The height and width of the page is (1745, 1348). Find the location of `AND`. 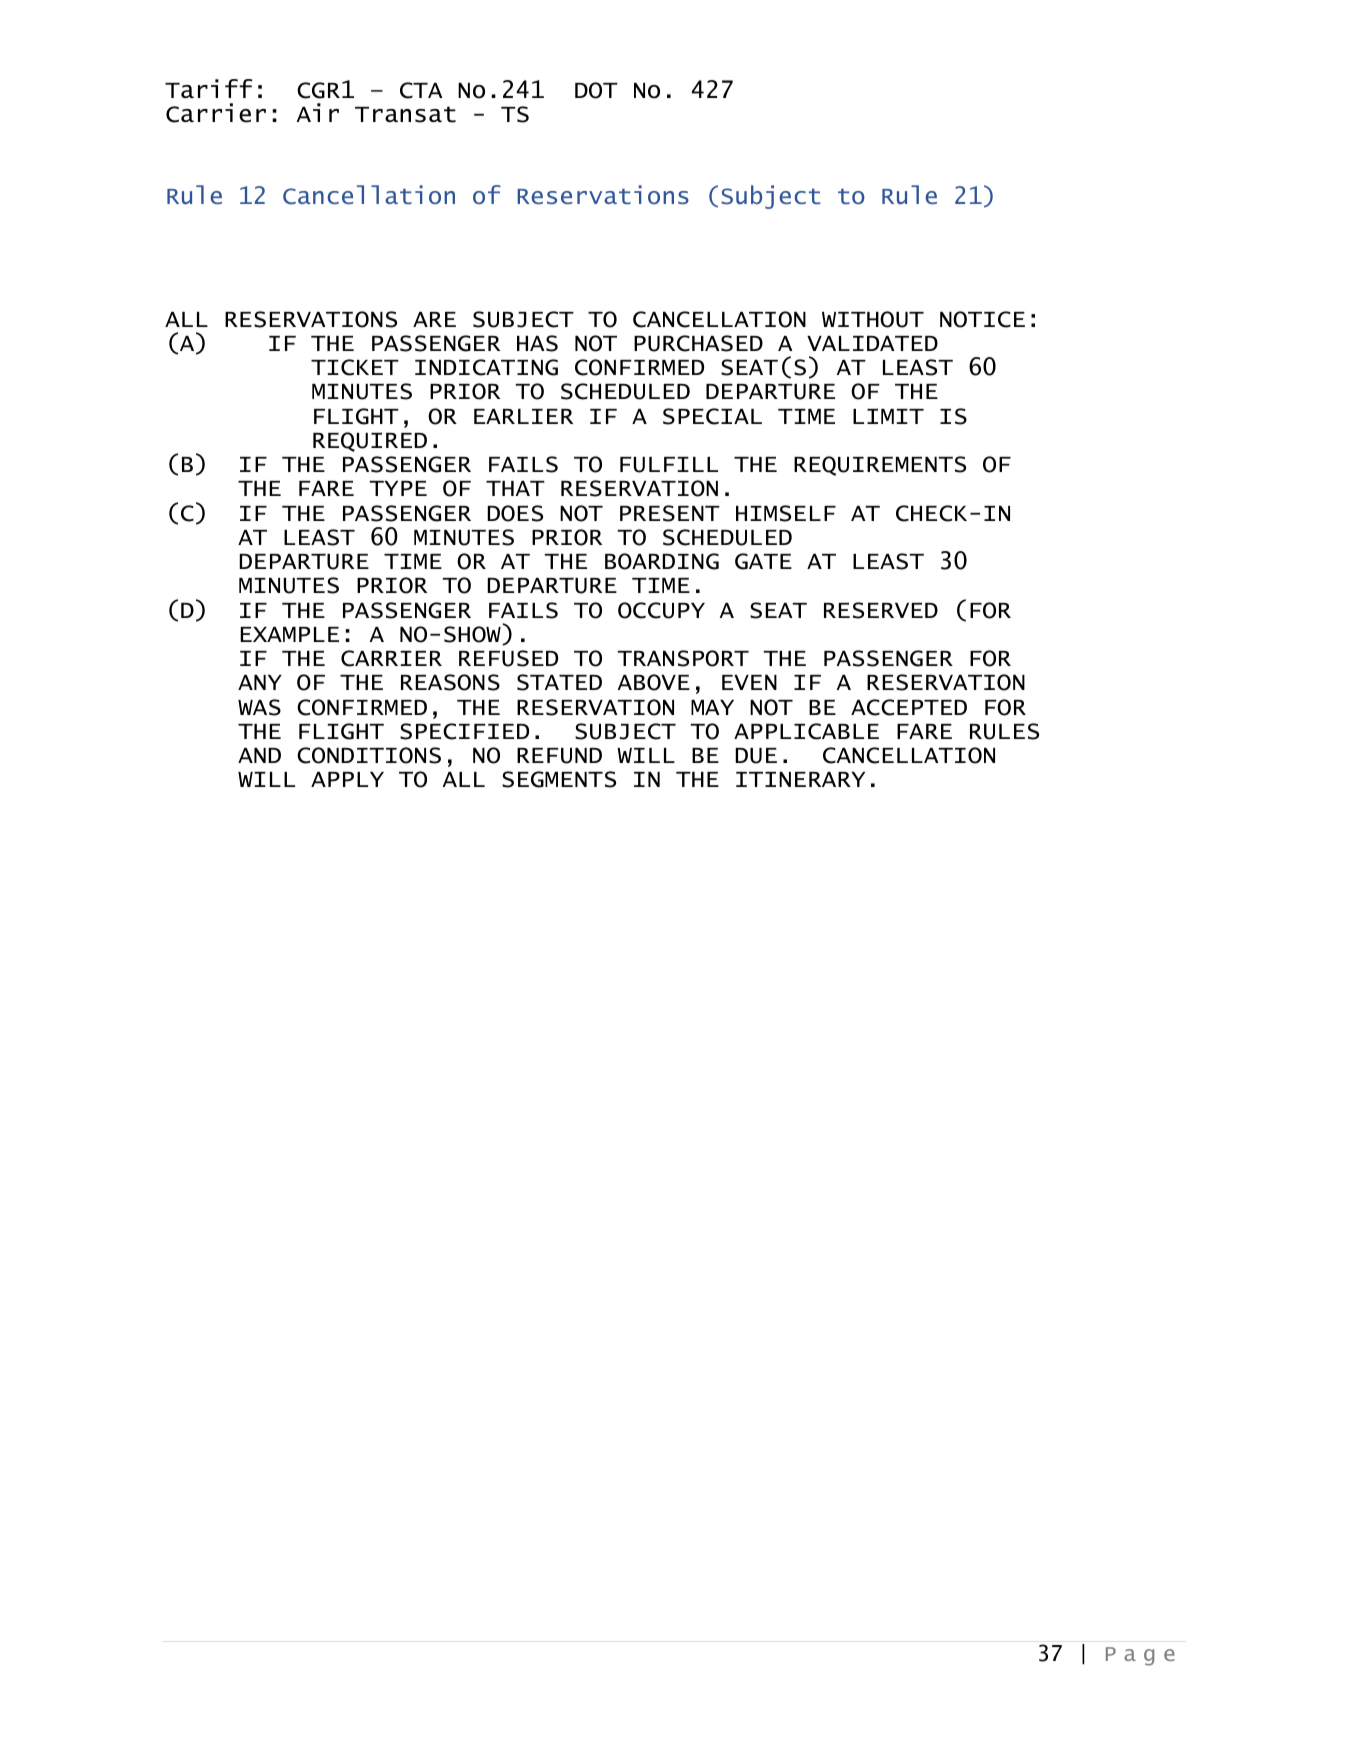

AND is located at coordinates (259, 755).
